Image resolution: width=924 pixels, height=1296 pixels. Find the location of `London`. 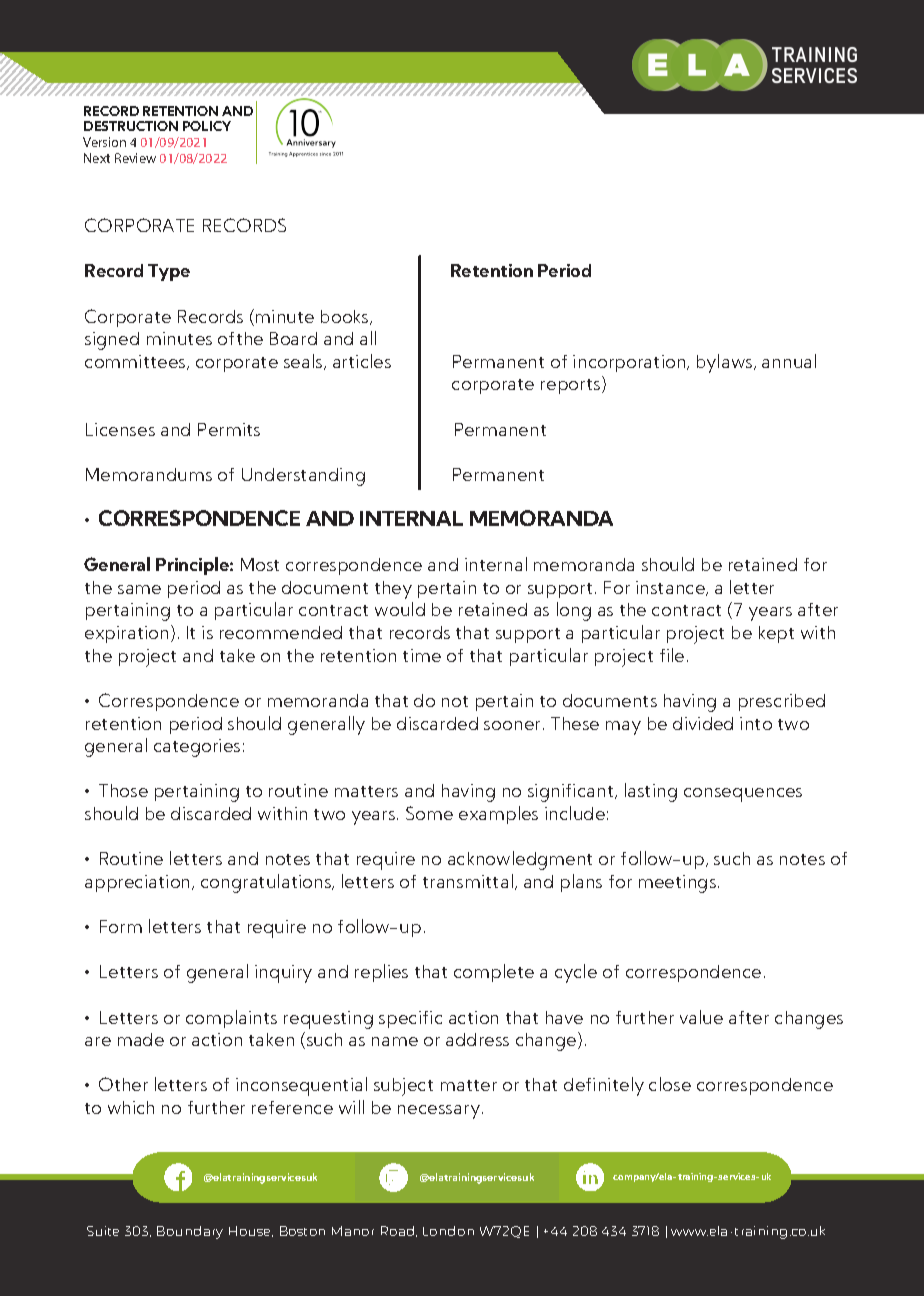

London is located at coordinates (448, 1231).
